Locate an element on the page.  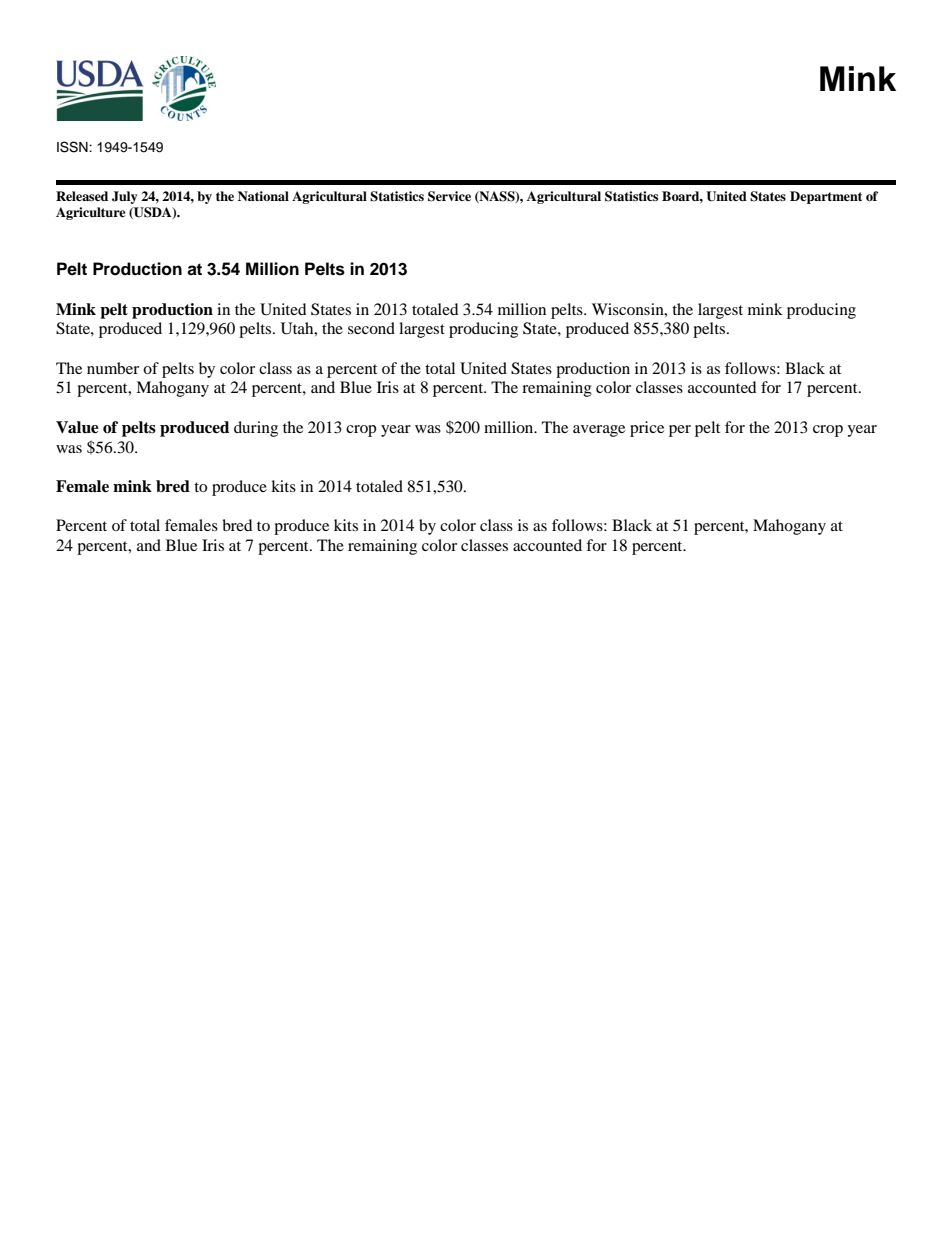
Released is located at coordinates (82, 196).
